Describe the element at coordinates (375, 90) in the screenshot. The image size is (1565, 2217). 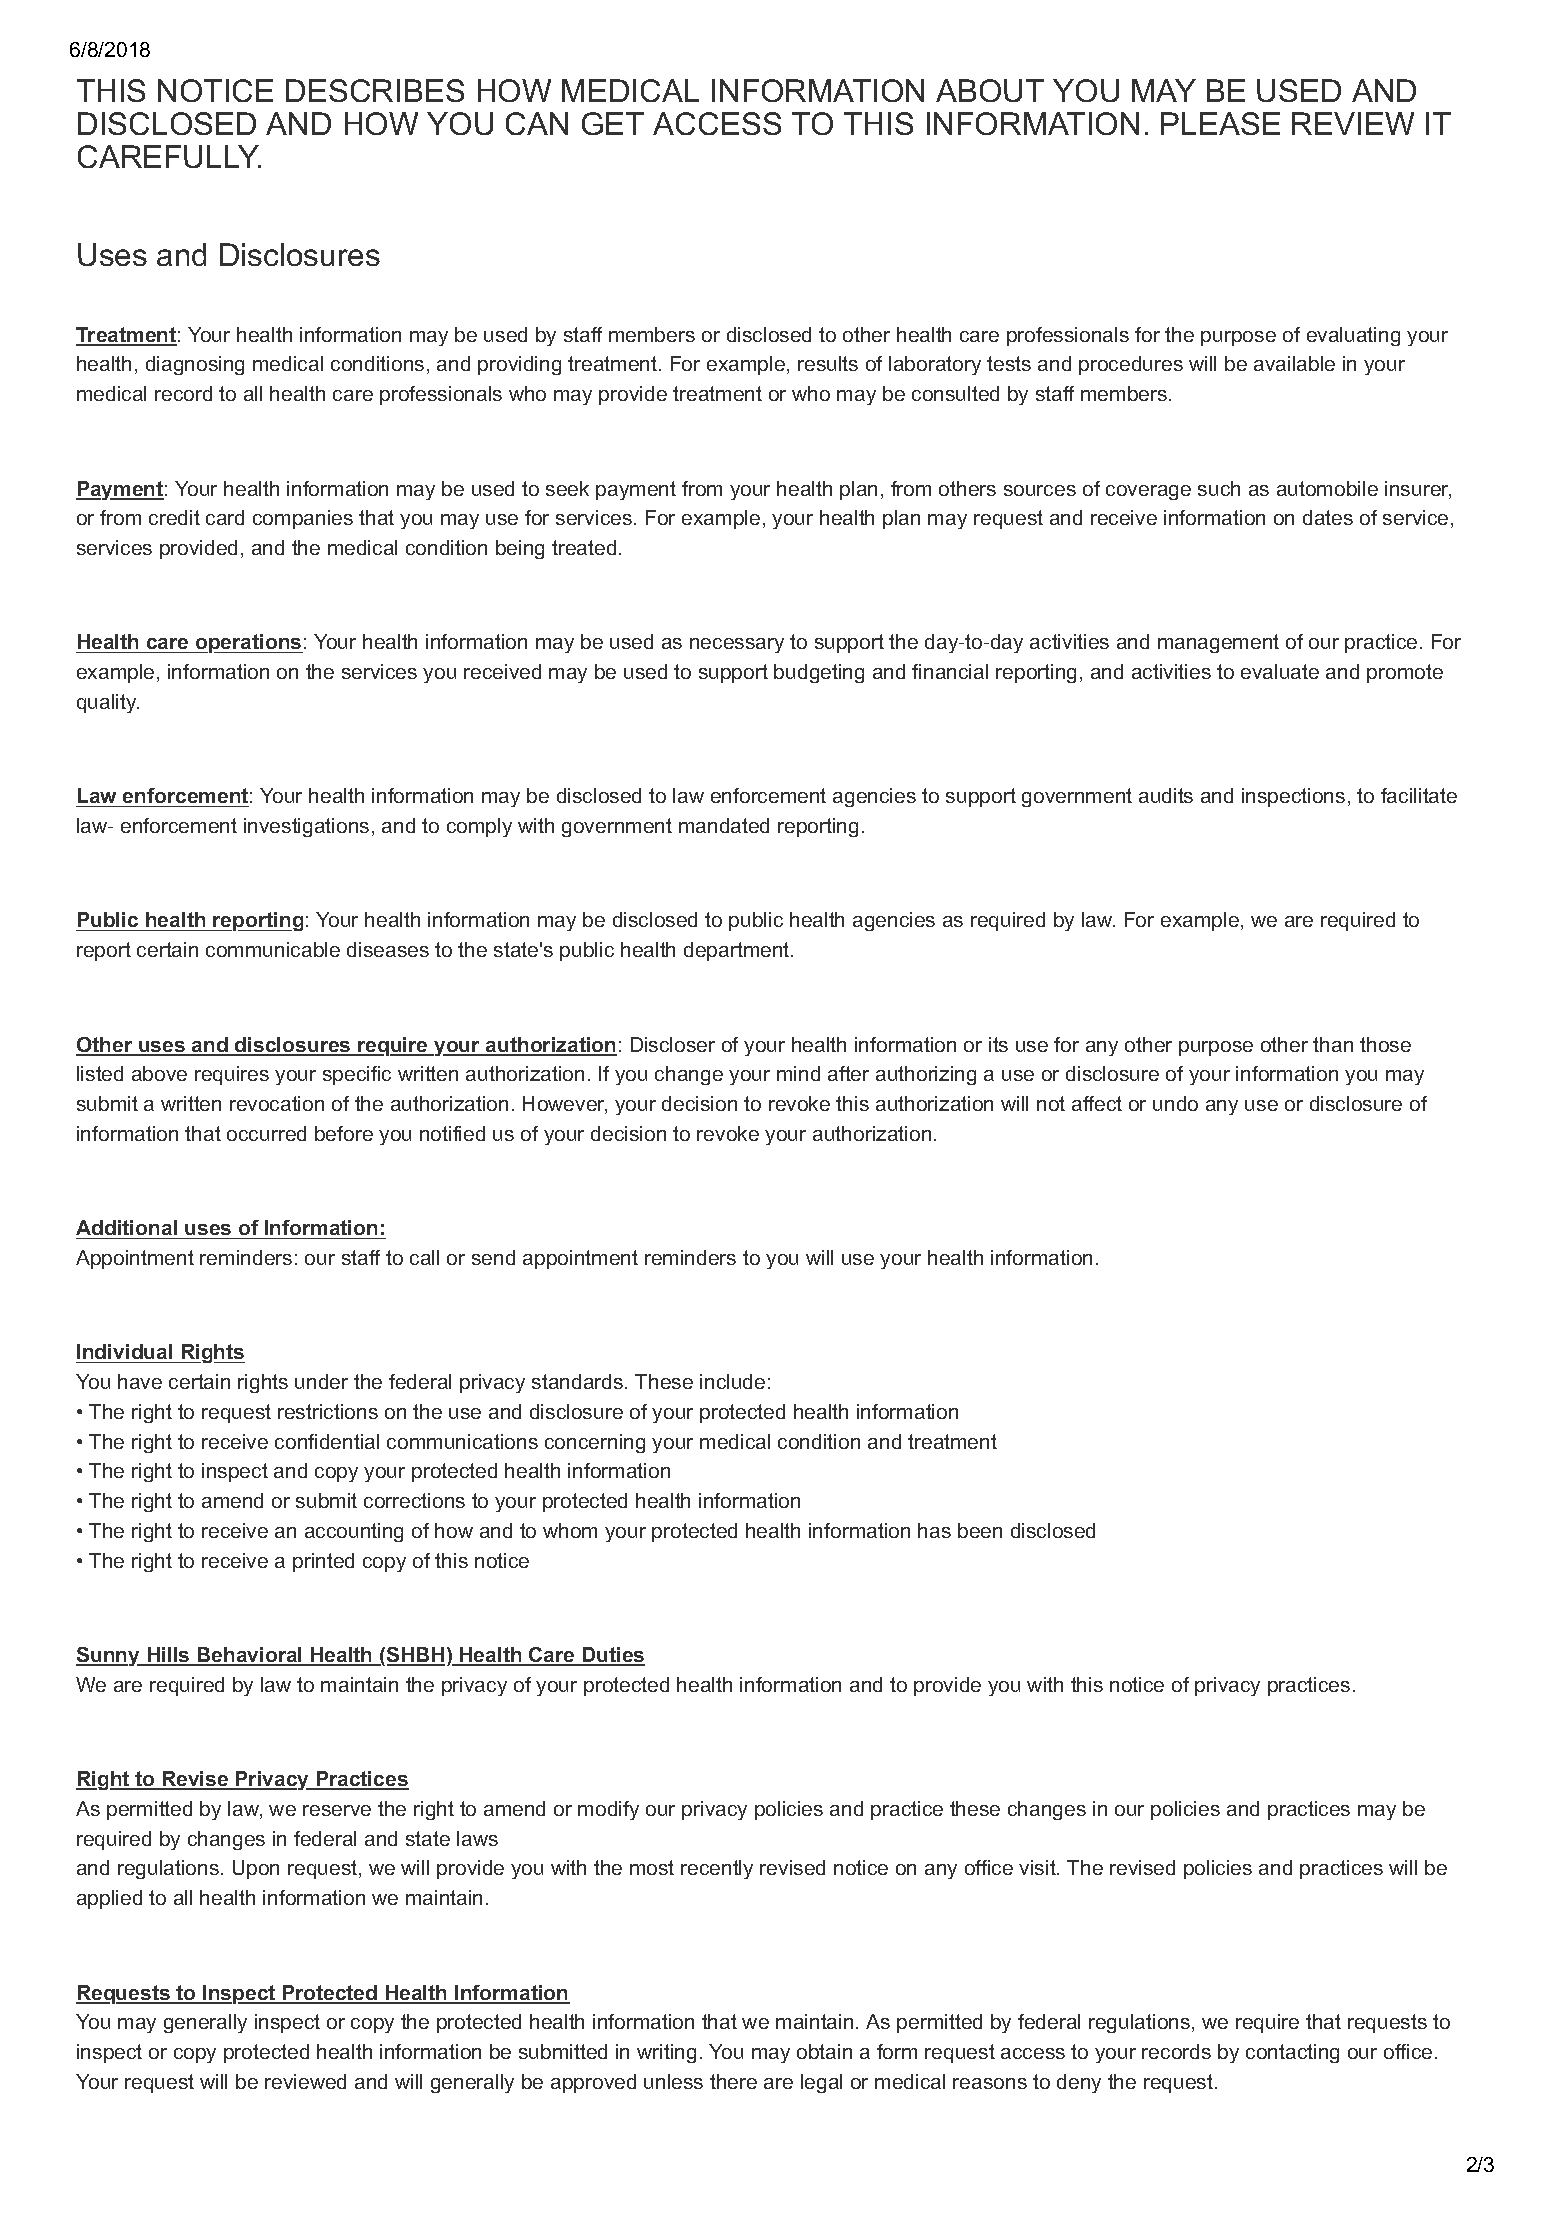
I see `DESCRIBES` at that location.
